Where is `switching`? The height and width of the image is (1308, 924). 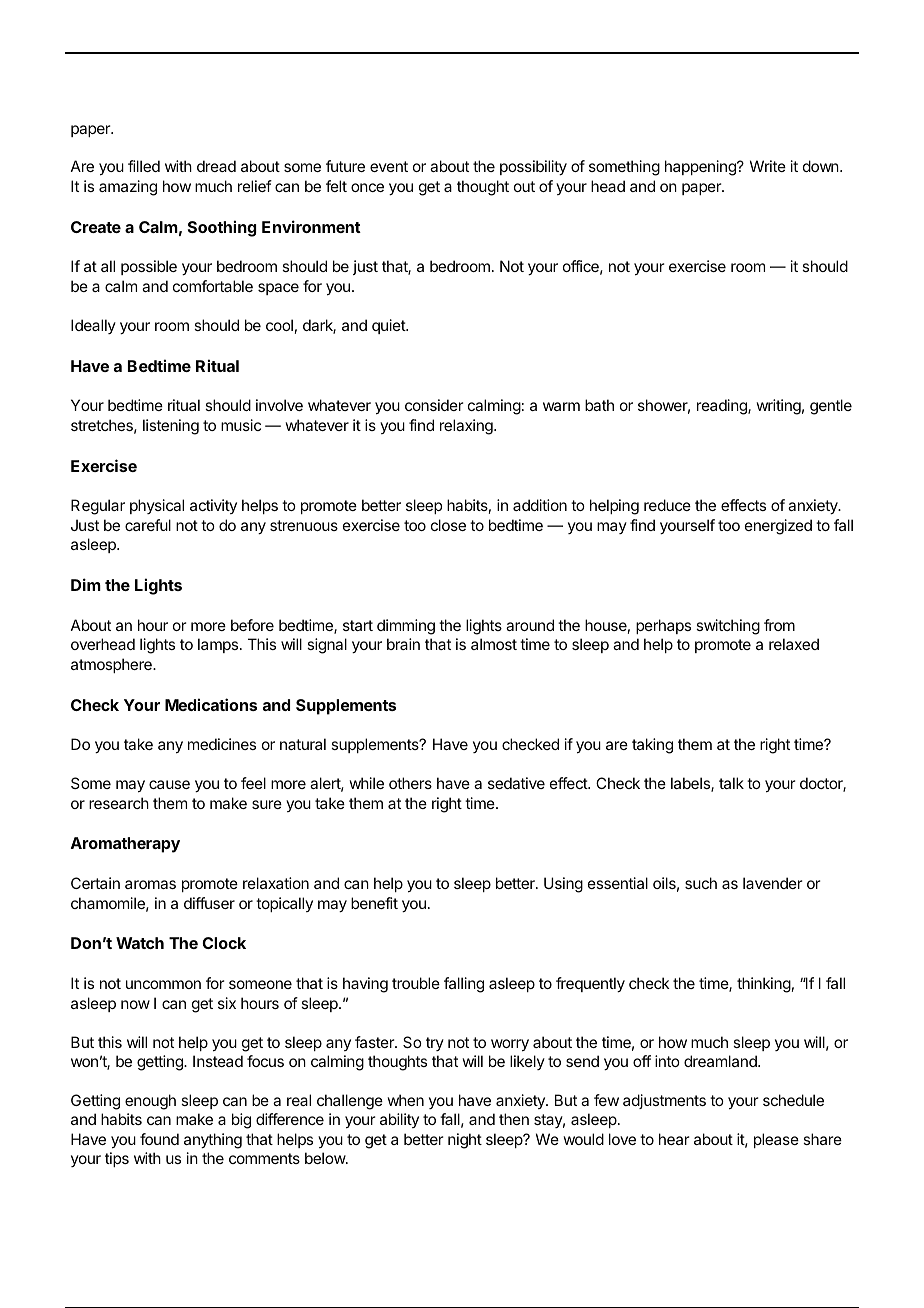
switching is located at coordinates (728, 627).
